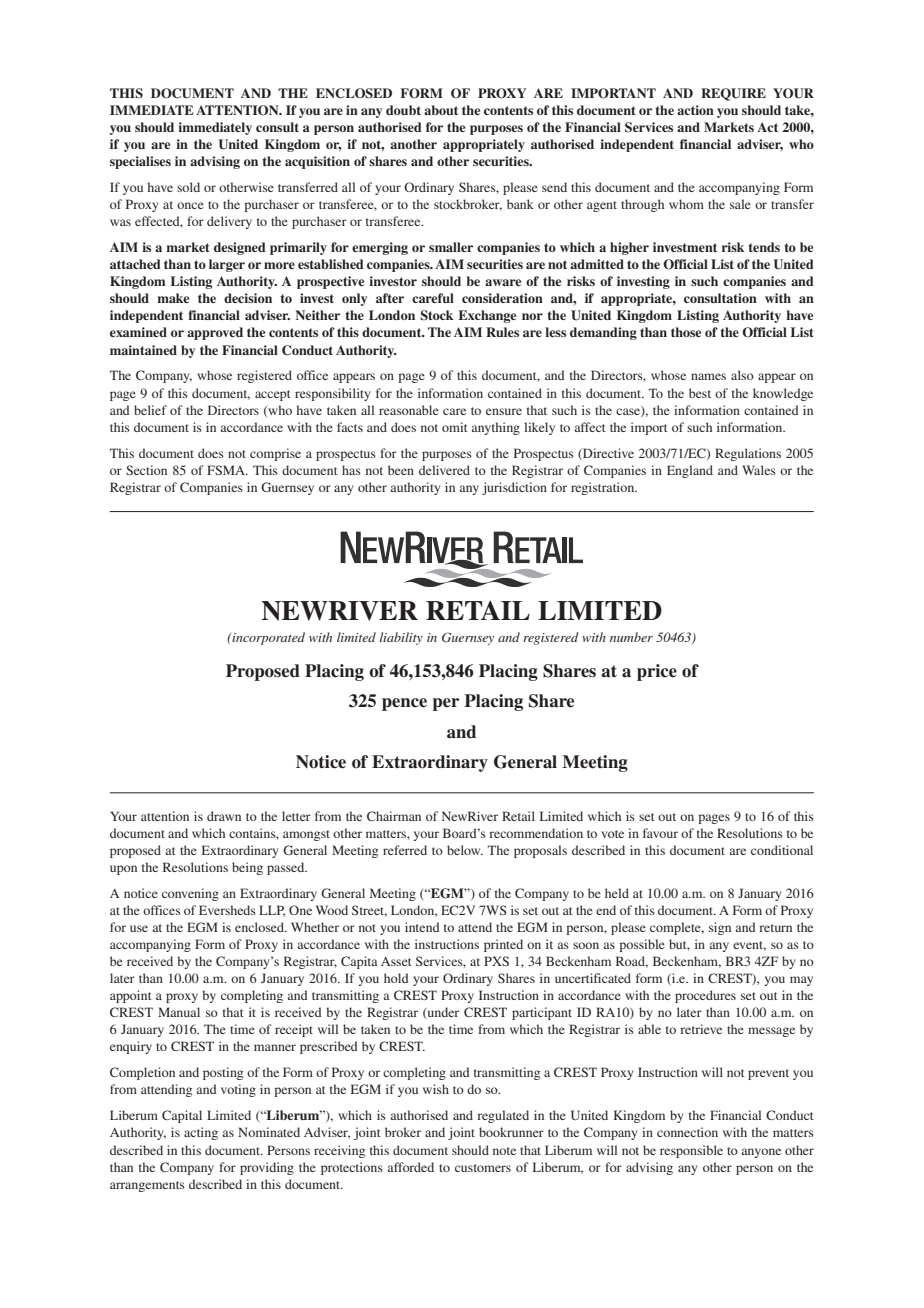 This screenshot has width=924, height=1308. What do you see at coordinates (690, 471) in the screenshot?
I see `England` at bounding box center [690, 471].
